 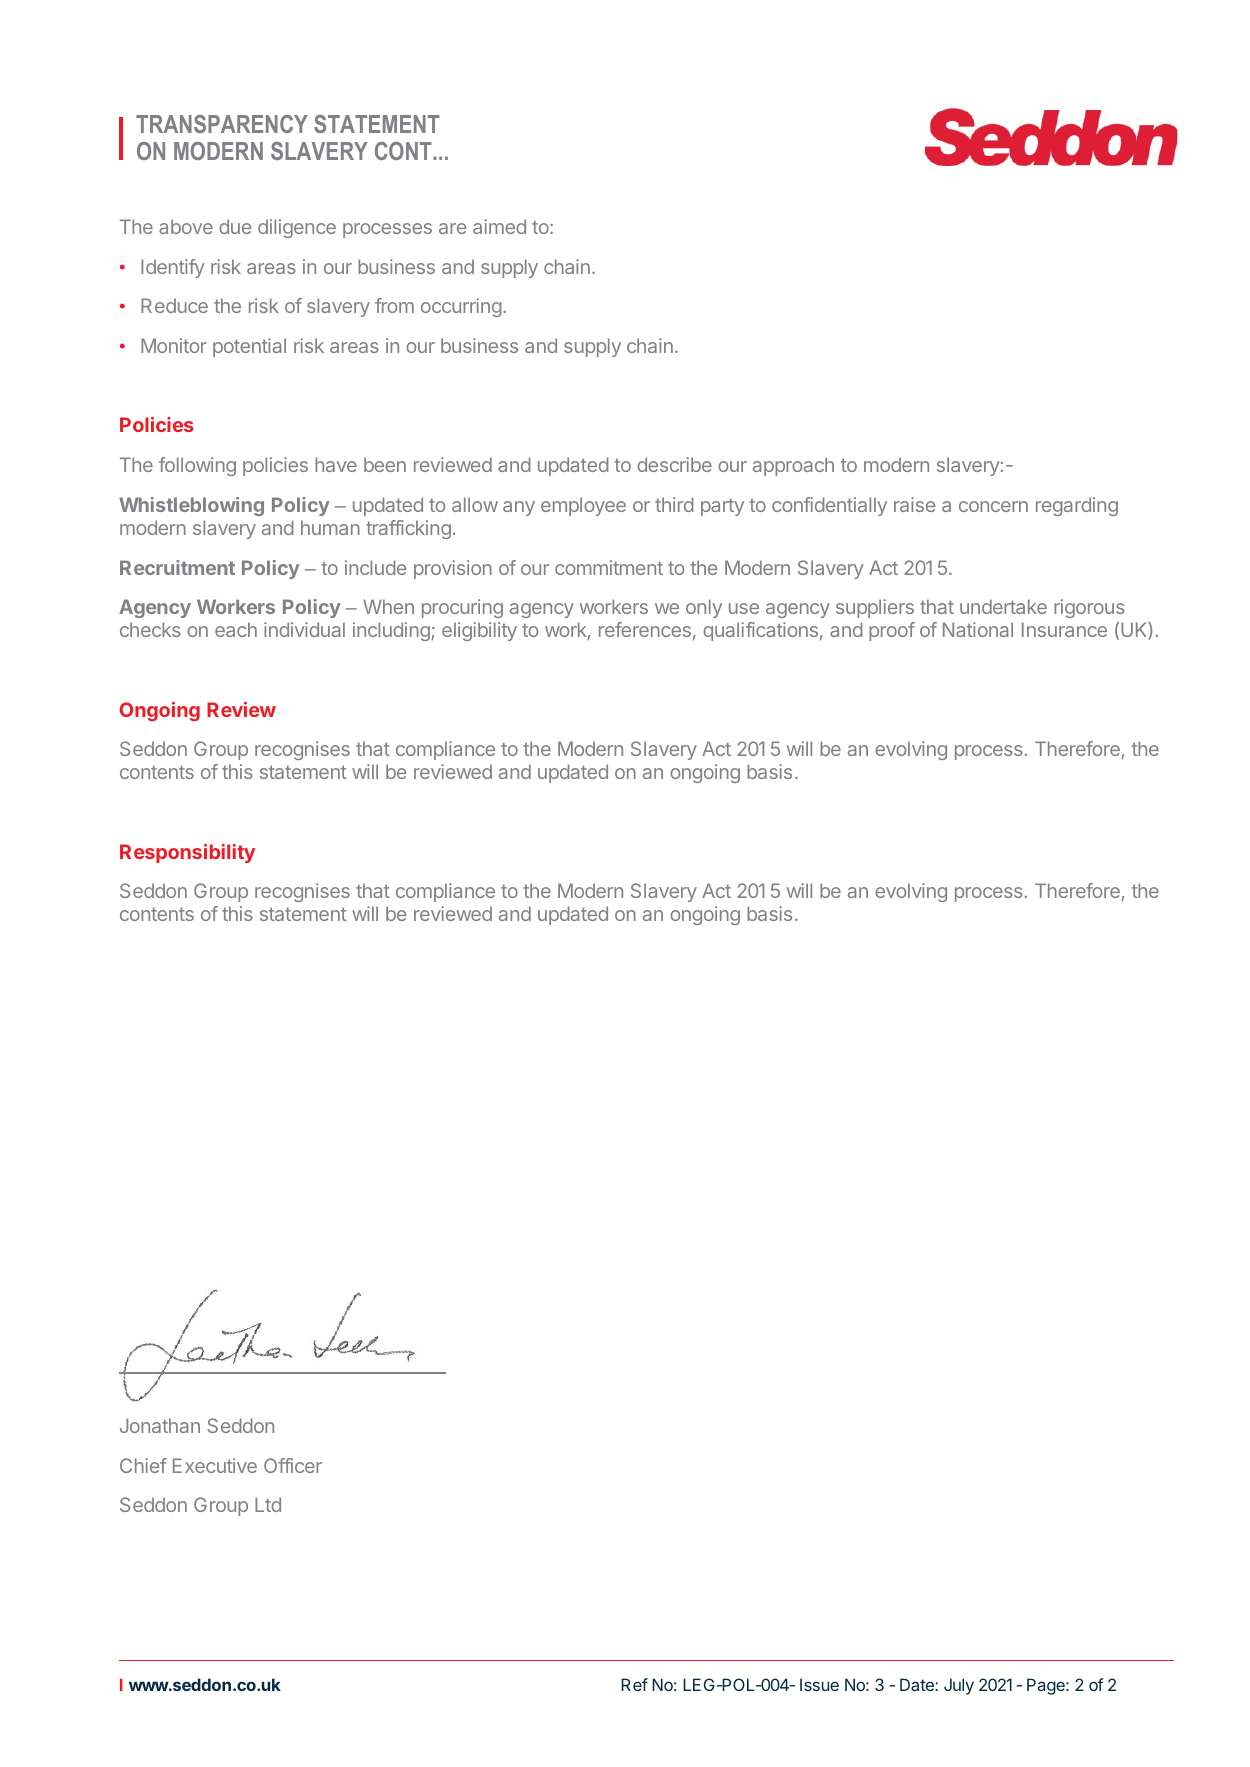 I want to click on human, so click(x=330, y=527).
